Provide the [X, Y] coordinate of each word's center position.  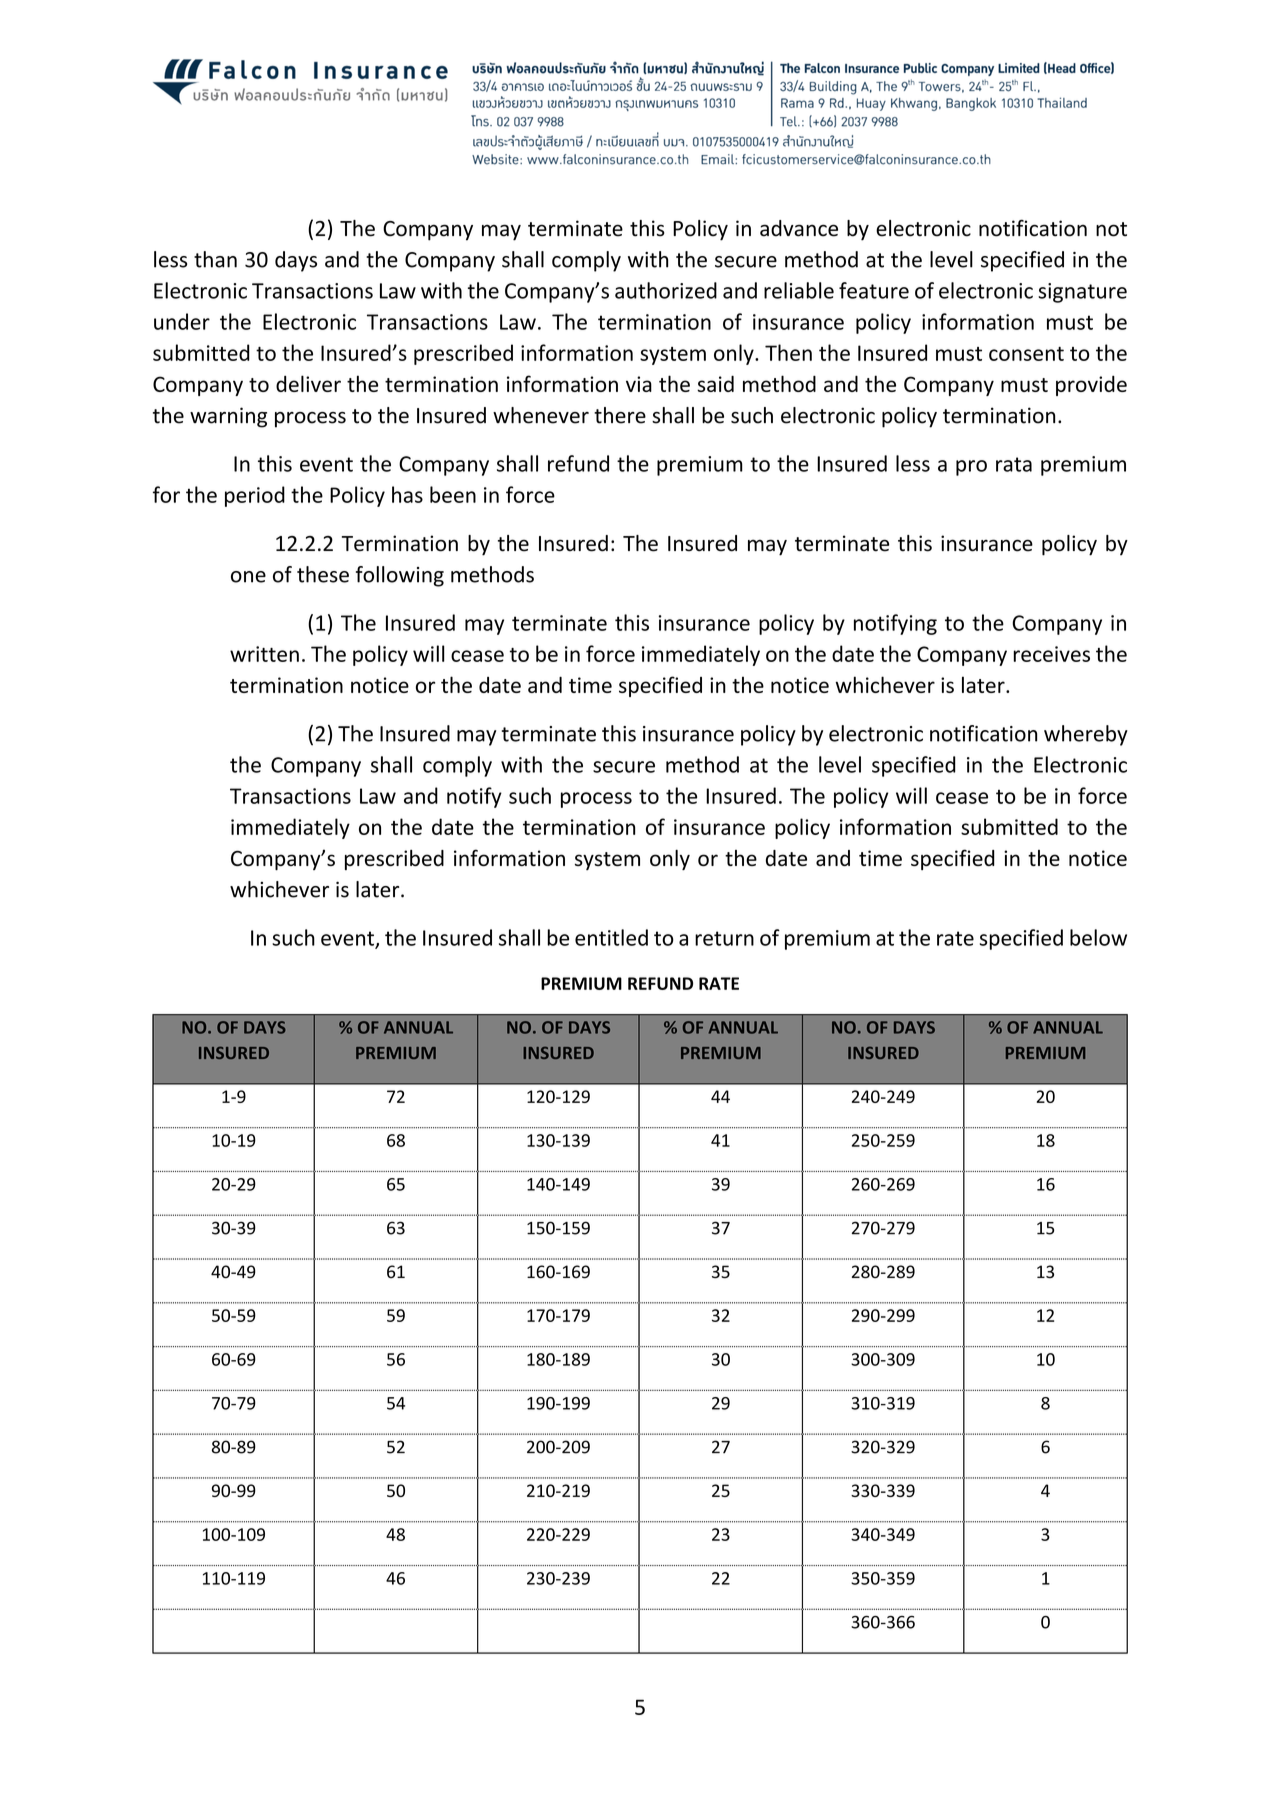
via [639, 384]
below [1098, 937]
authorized [666, 290]
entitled [611, 937]
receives [1051, 654]
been [453, 494]
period [255, 496]
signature [1082, 293]
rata [1014, 464]
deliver [308, 383]
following [400, 576]
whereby [1086, 735]
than [215, 259]
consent [1026, 354]
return [724, 938]
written [264, 654]
